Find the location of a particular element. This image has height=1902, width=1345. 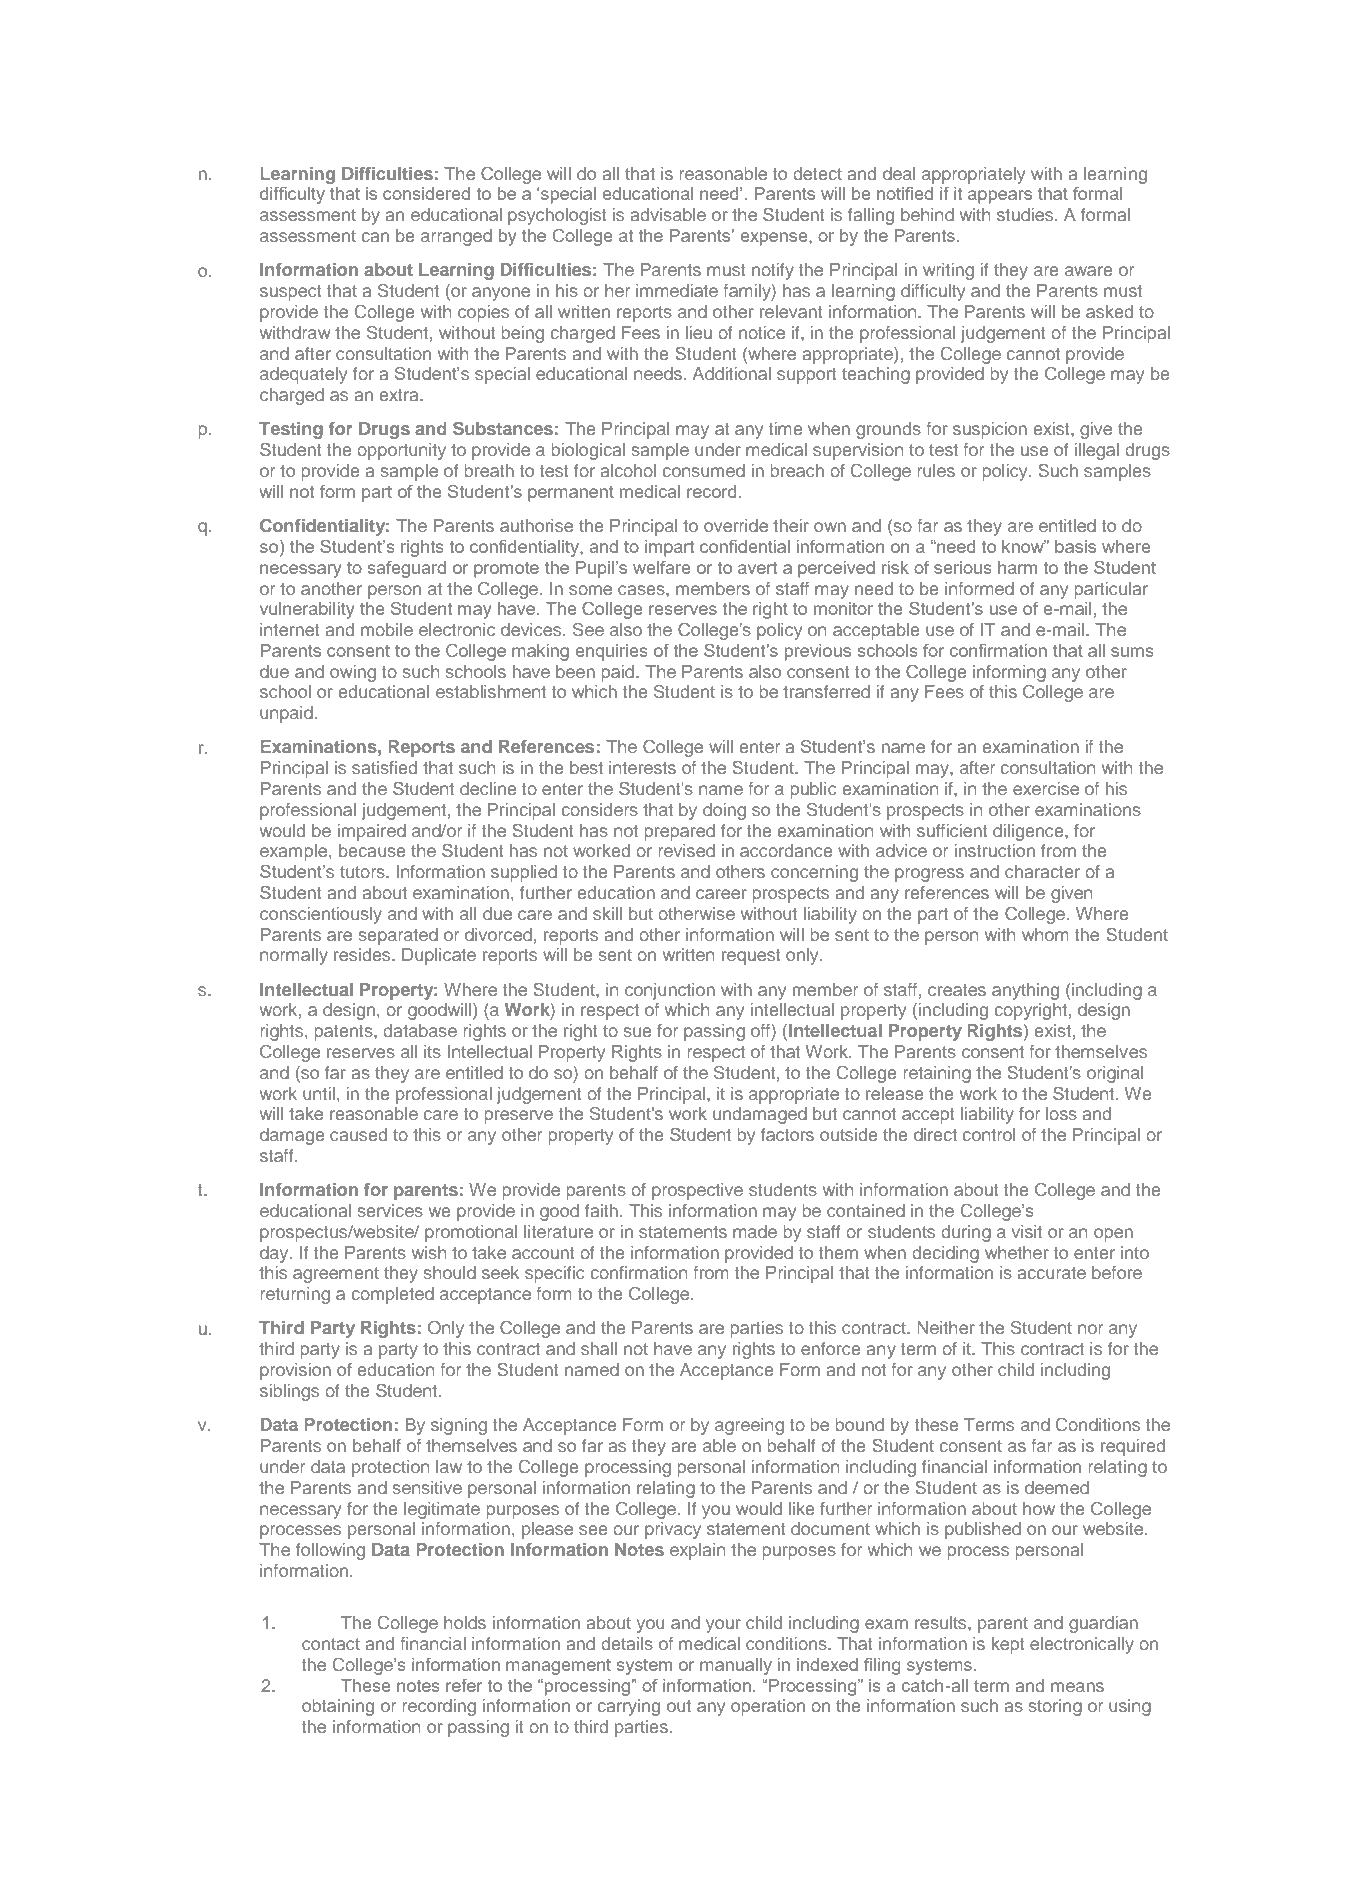

interests is located at coordinates (642, 767).
